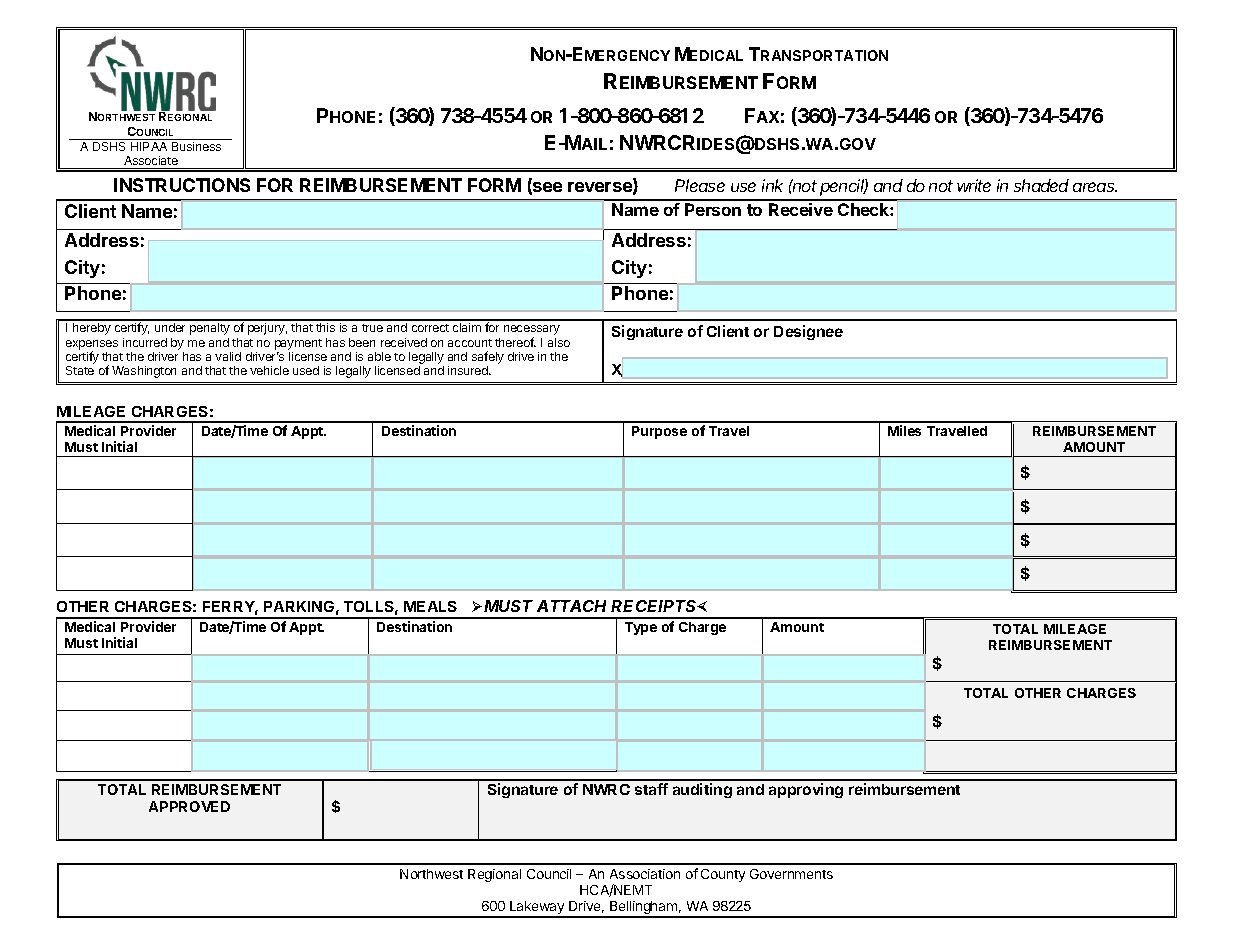 The height and width of the screenshot is (952, 1233). What do you see at coordinates (974, 185) in the screenshot?
I see `write` at bounding box center [974, 185].
